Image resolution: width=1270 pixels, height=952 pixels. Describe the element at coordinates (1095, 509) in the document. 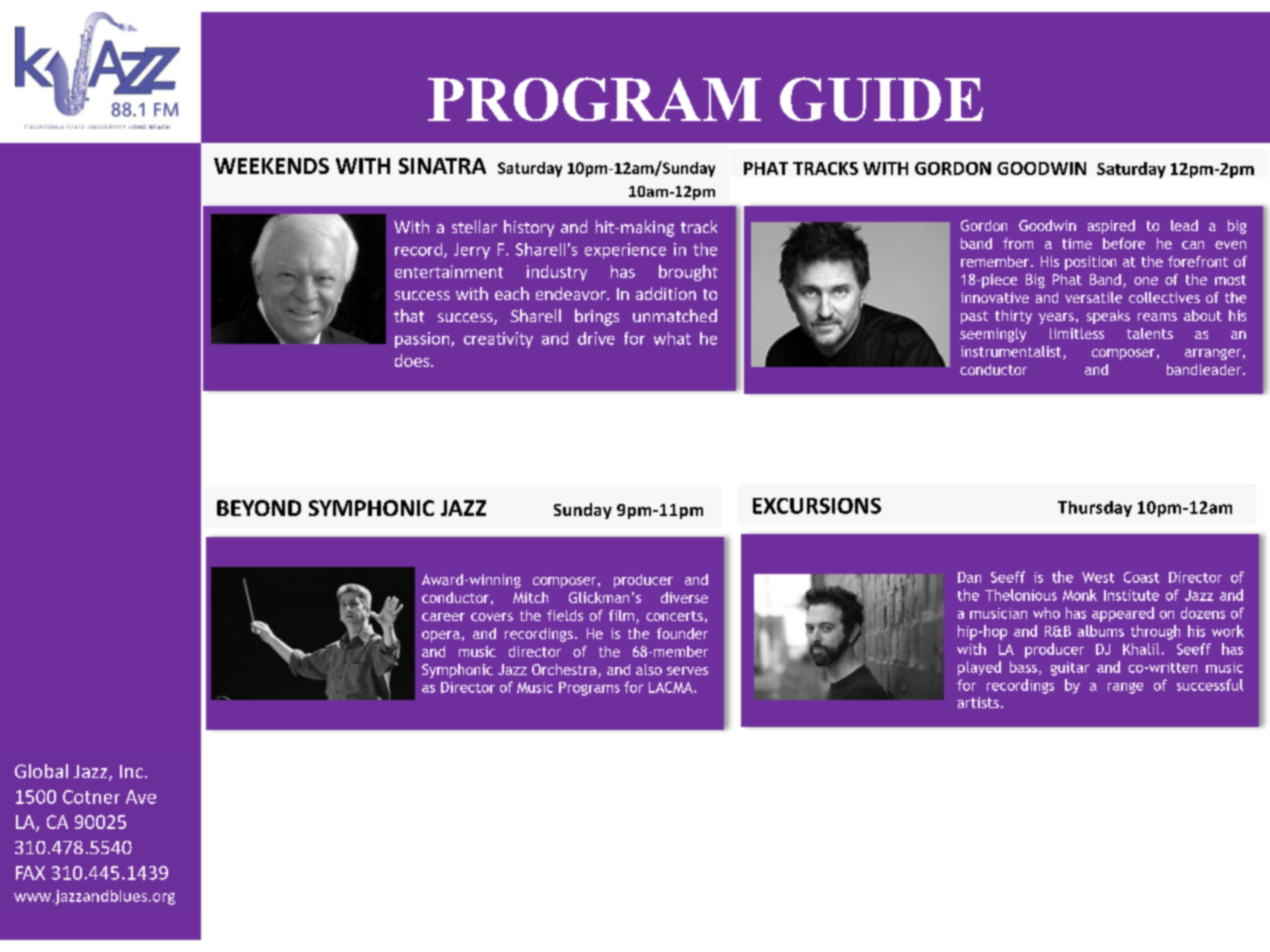

I see `Thursday` at that location.
